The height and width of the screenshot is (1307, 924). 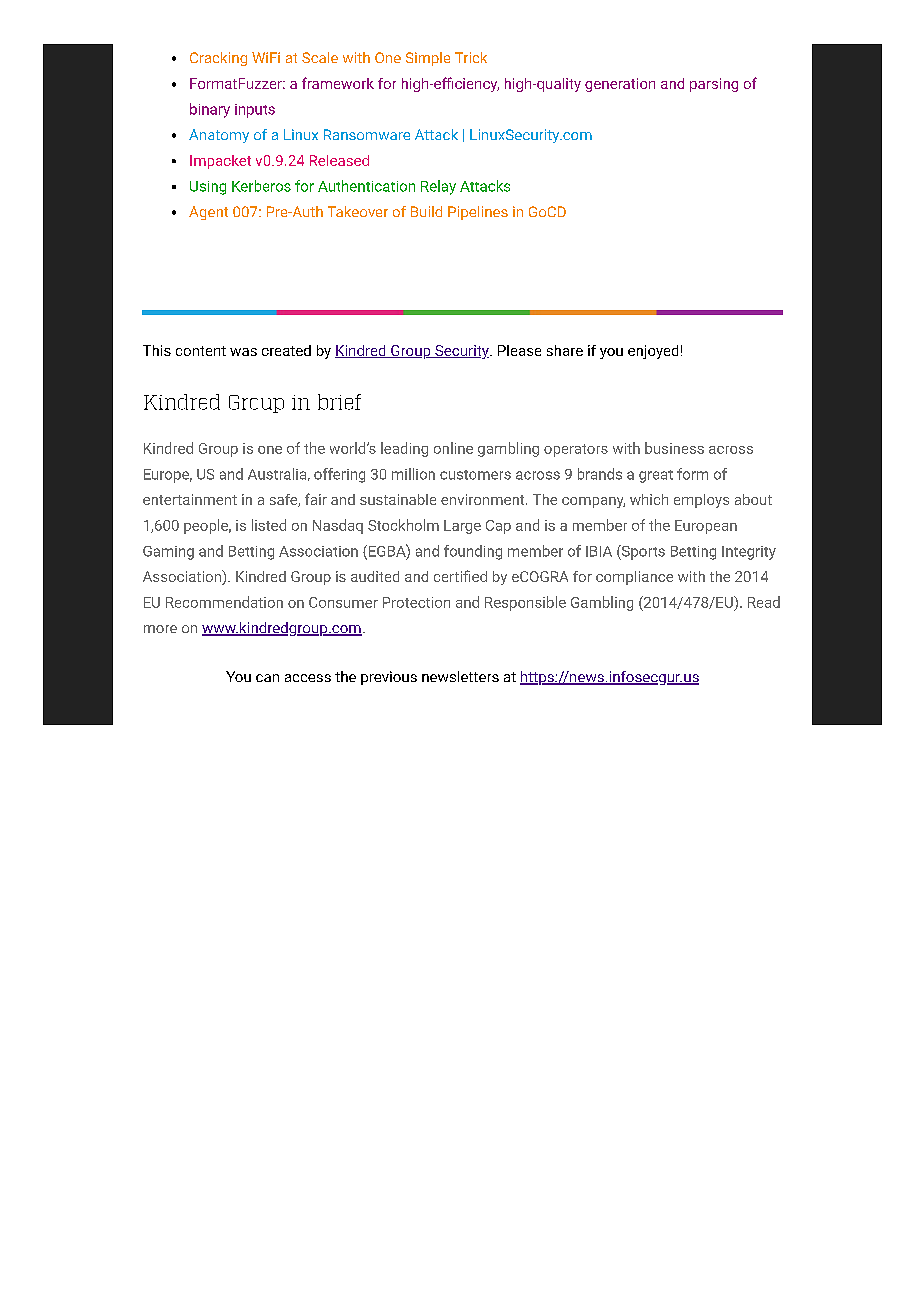 What do you see at coordinates (267, 678) in the screenshot?
I see `can` at bounding box center [267, 678].
